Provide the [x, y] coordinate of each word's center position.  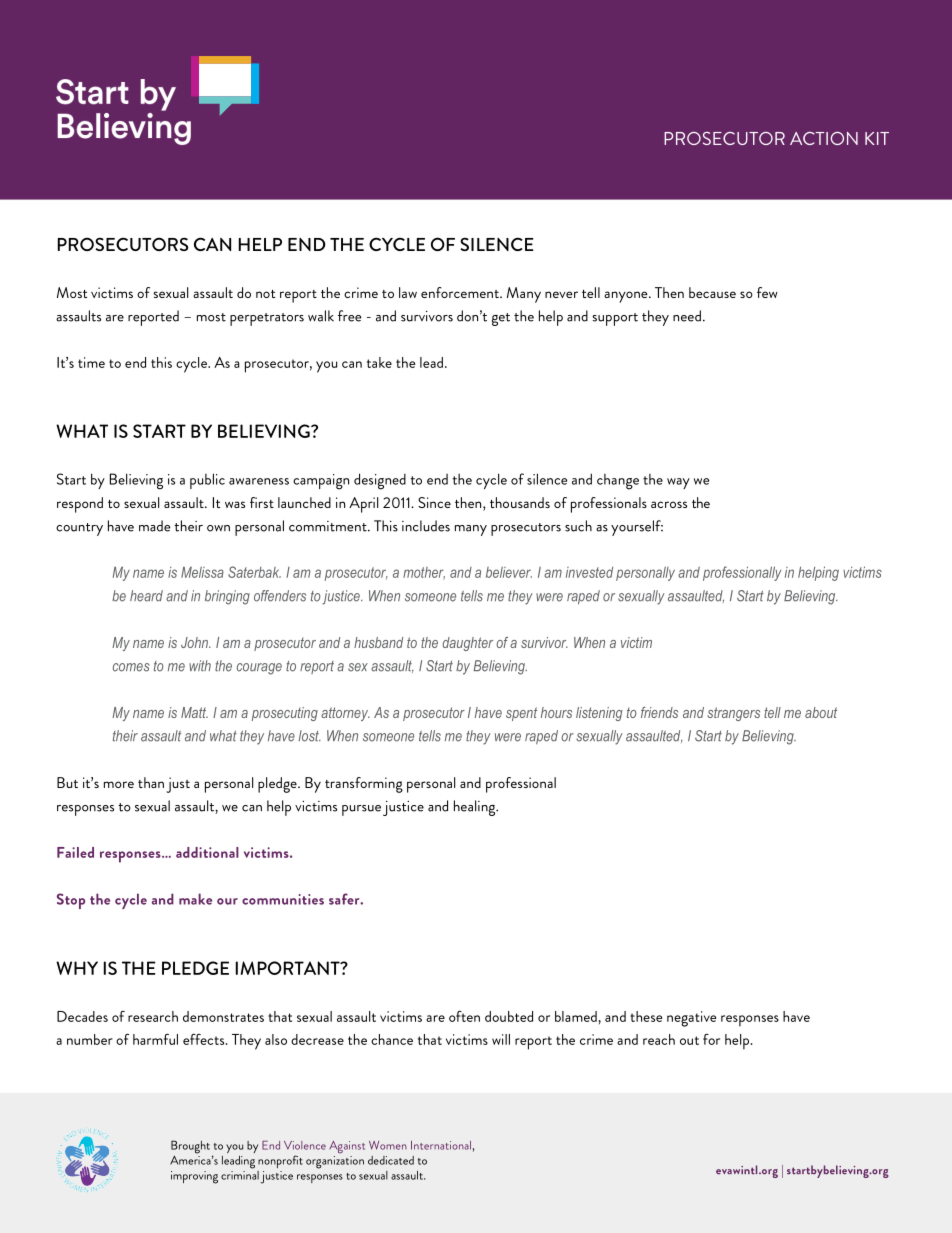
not [265, 294]
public [207, 481]
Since [434, 502]
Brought [190, 1148]
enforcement [461, 292]
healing [476, 808]
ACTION [824, 138]
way [678, 483]
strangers [733, 714]
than [151, 782]
